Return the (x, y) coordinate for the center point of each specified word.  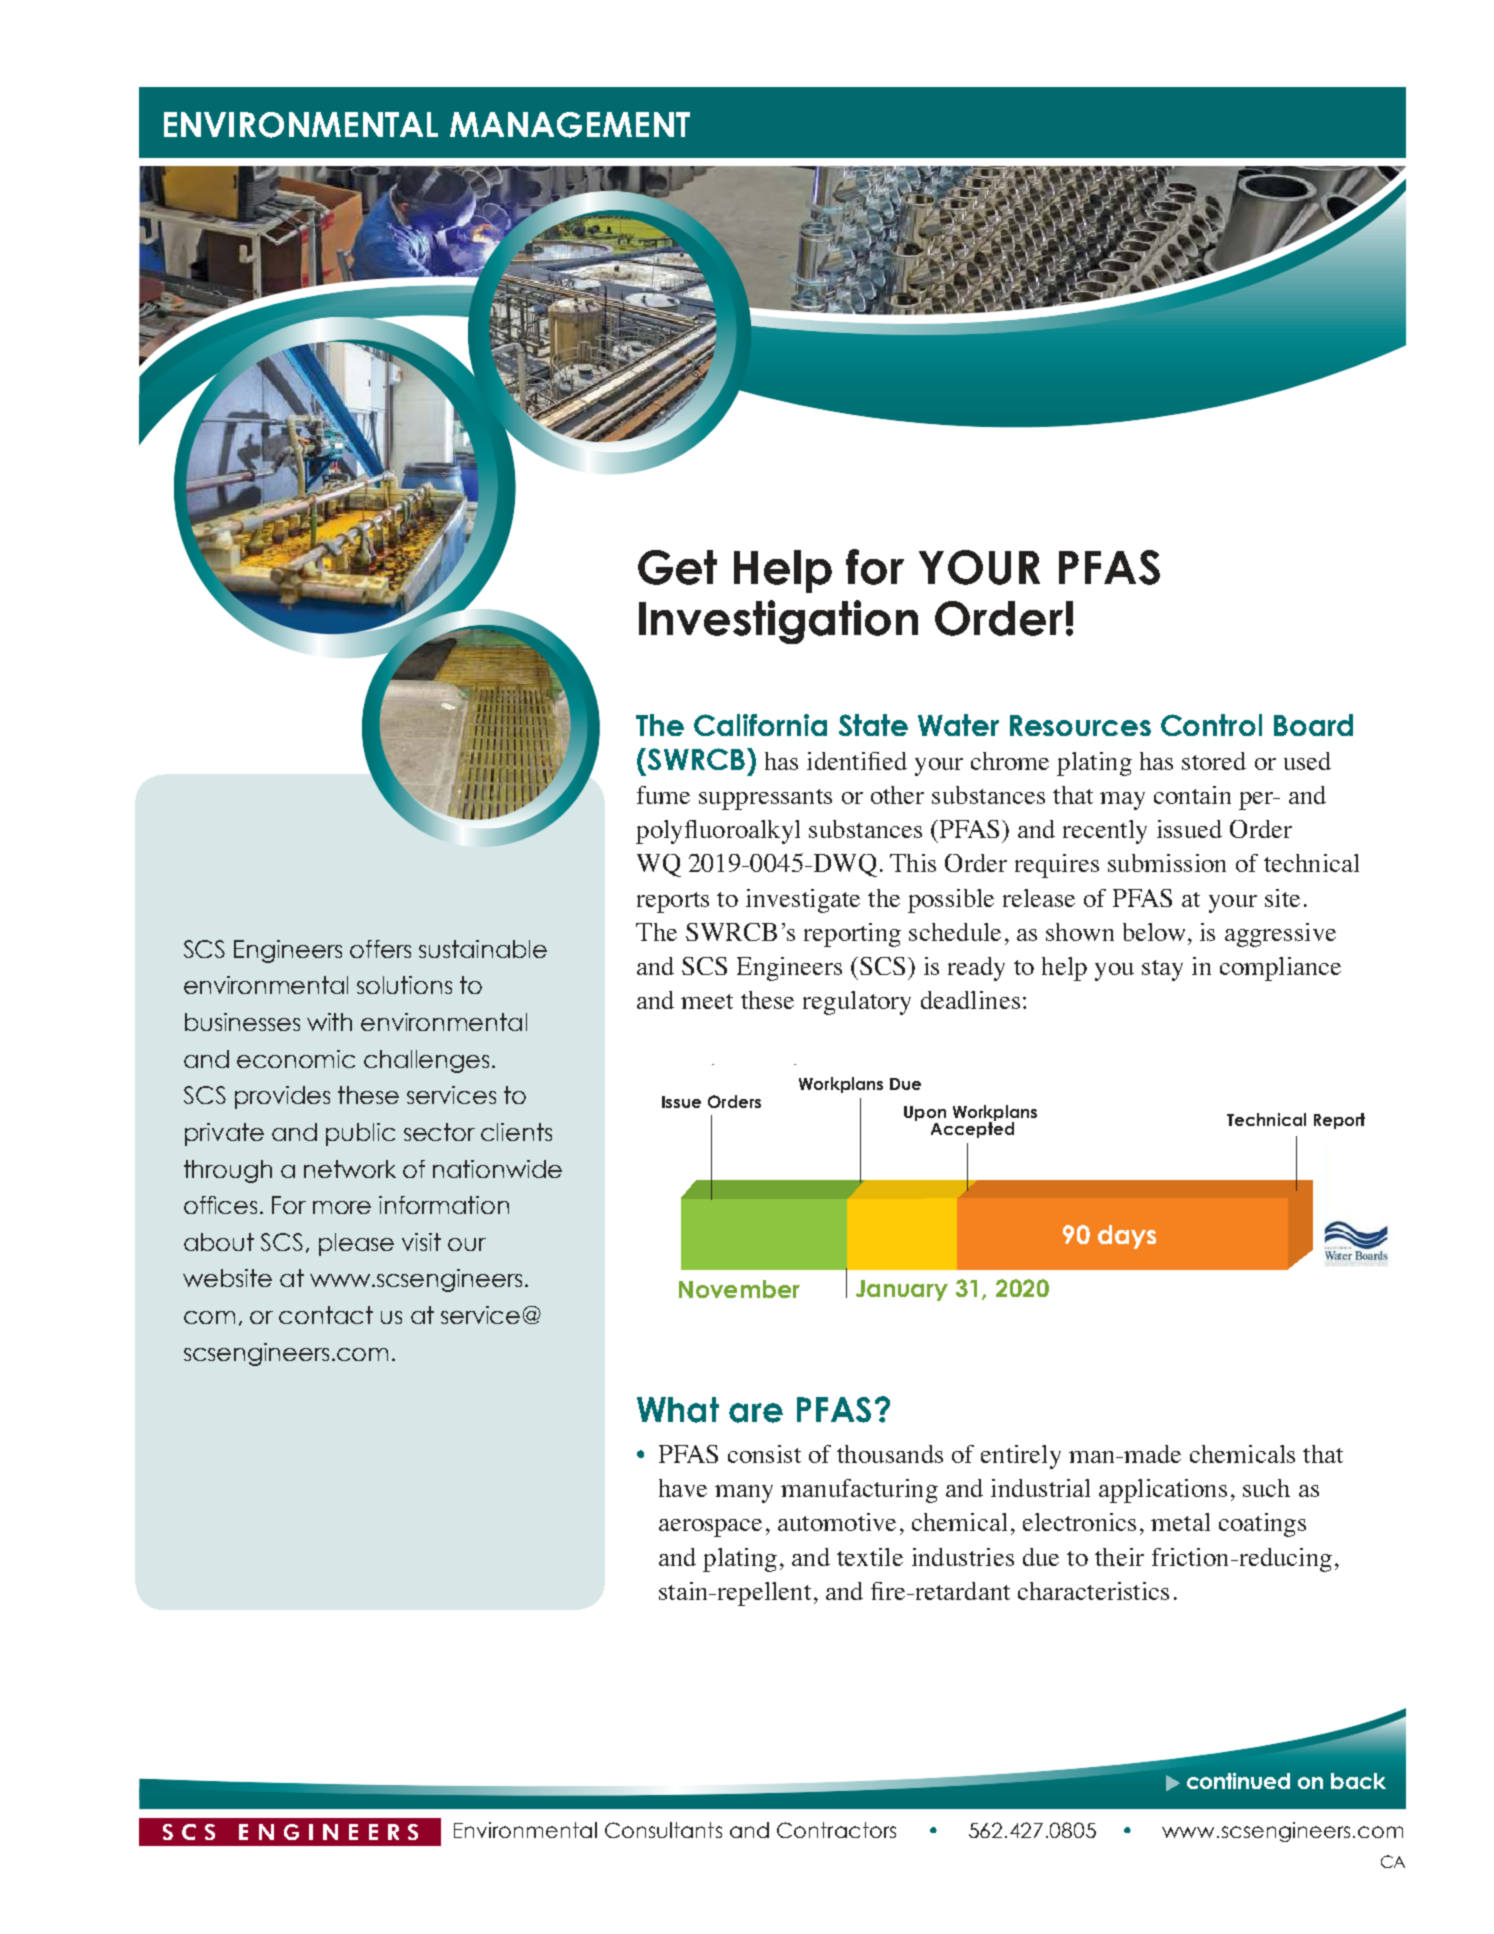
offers (380, 949)
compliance (1280, 969)
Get (677, 567)
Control (1211, 725)
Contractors (836, 1830)
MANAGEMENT (570, 125)
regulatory (857, 1003)
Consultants (663, 1830)
